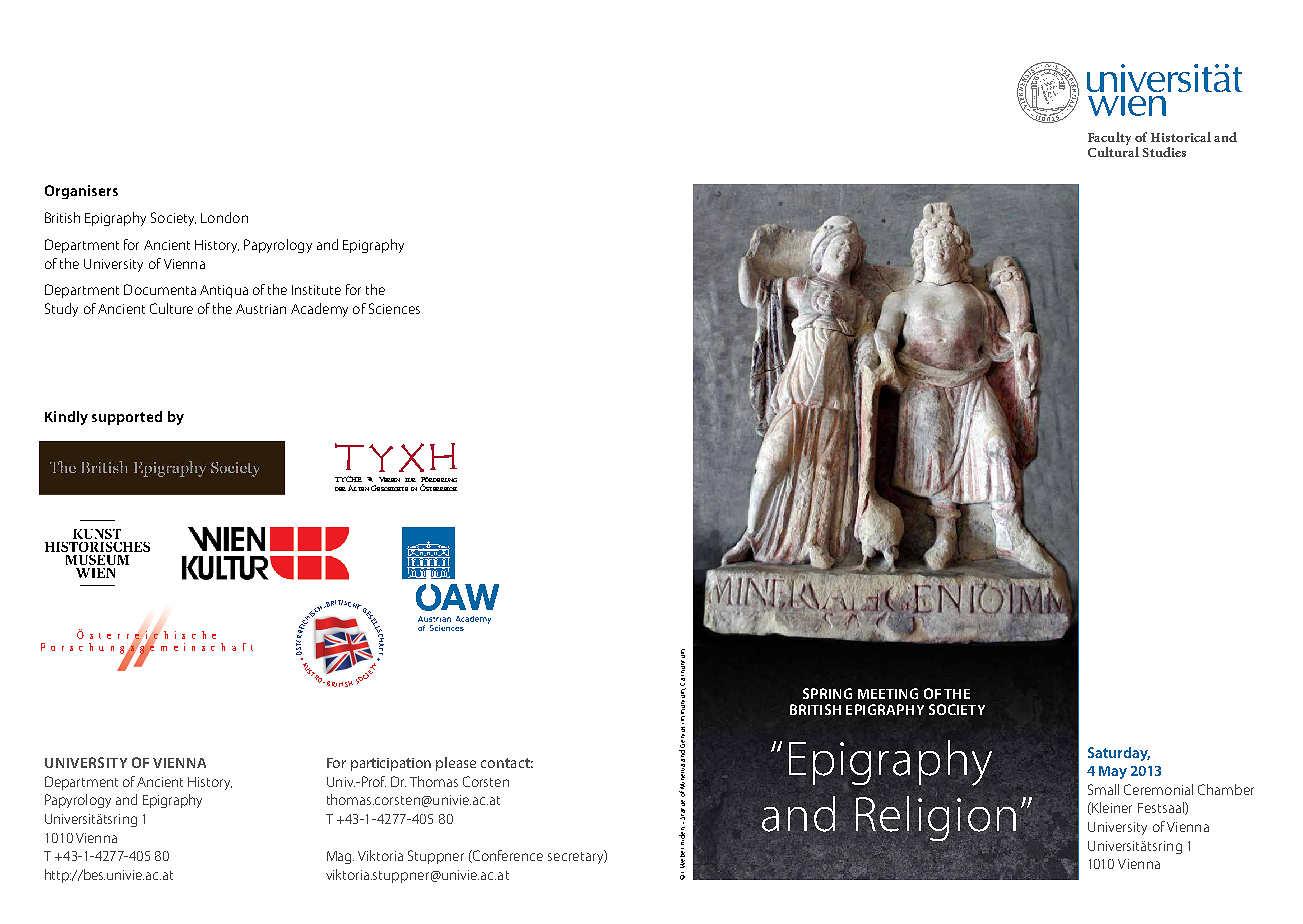 The width and height of the image is (1303, 924). I want to click on Spring, so click(827, 693).
